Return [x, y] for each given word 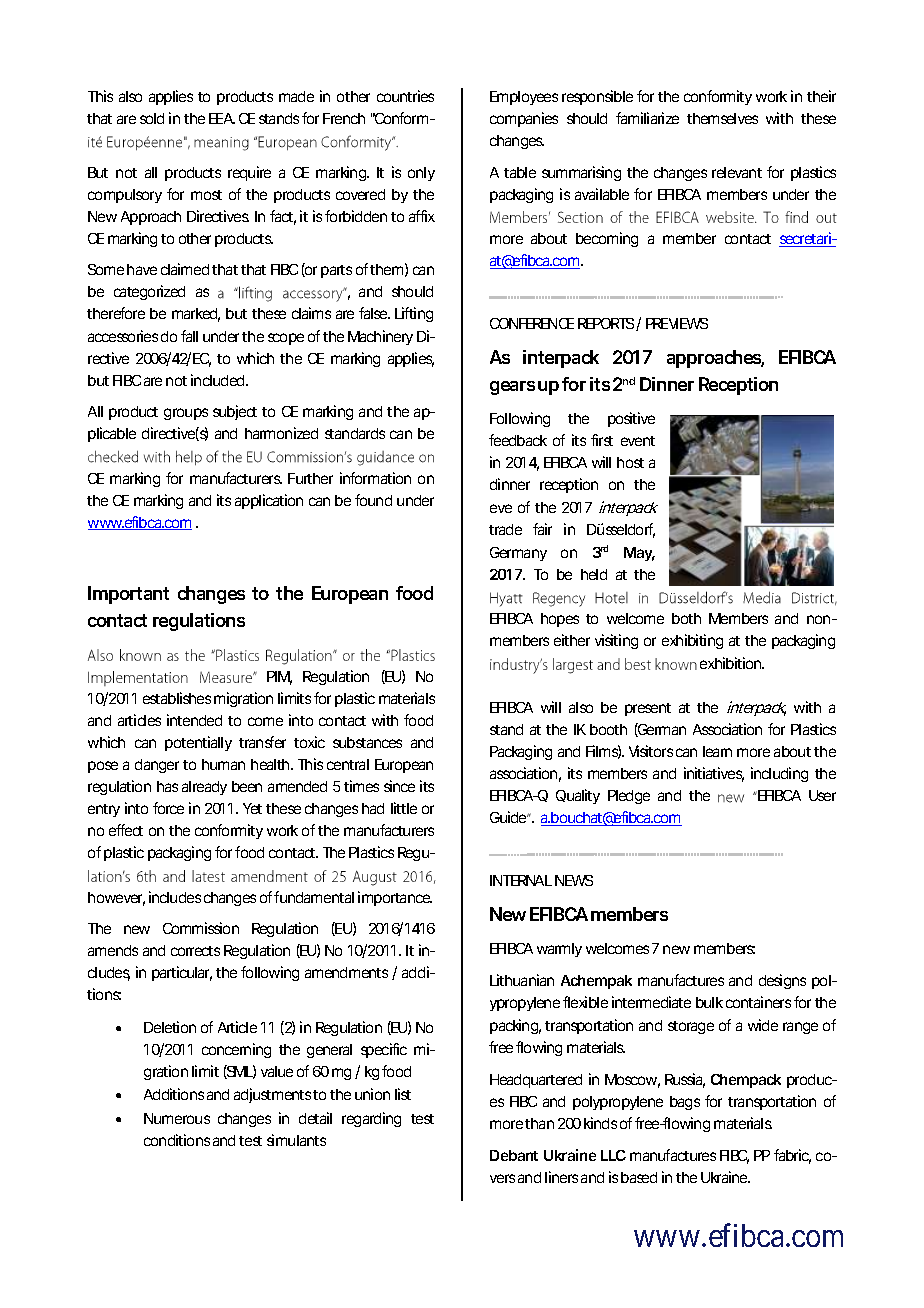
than [539, 1123]
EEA [221, 118]
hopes [560, 620]
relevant [737, 172]
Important [128, 595]
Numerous [177, 1118]
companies [524, 119]
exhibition [730, 663]
